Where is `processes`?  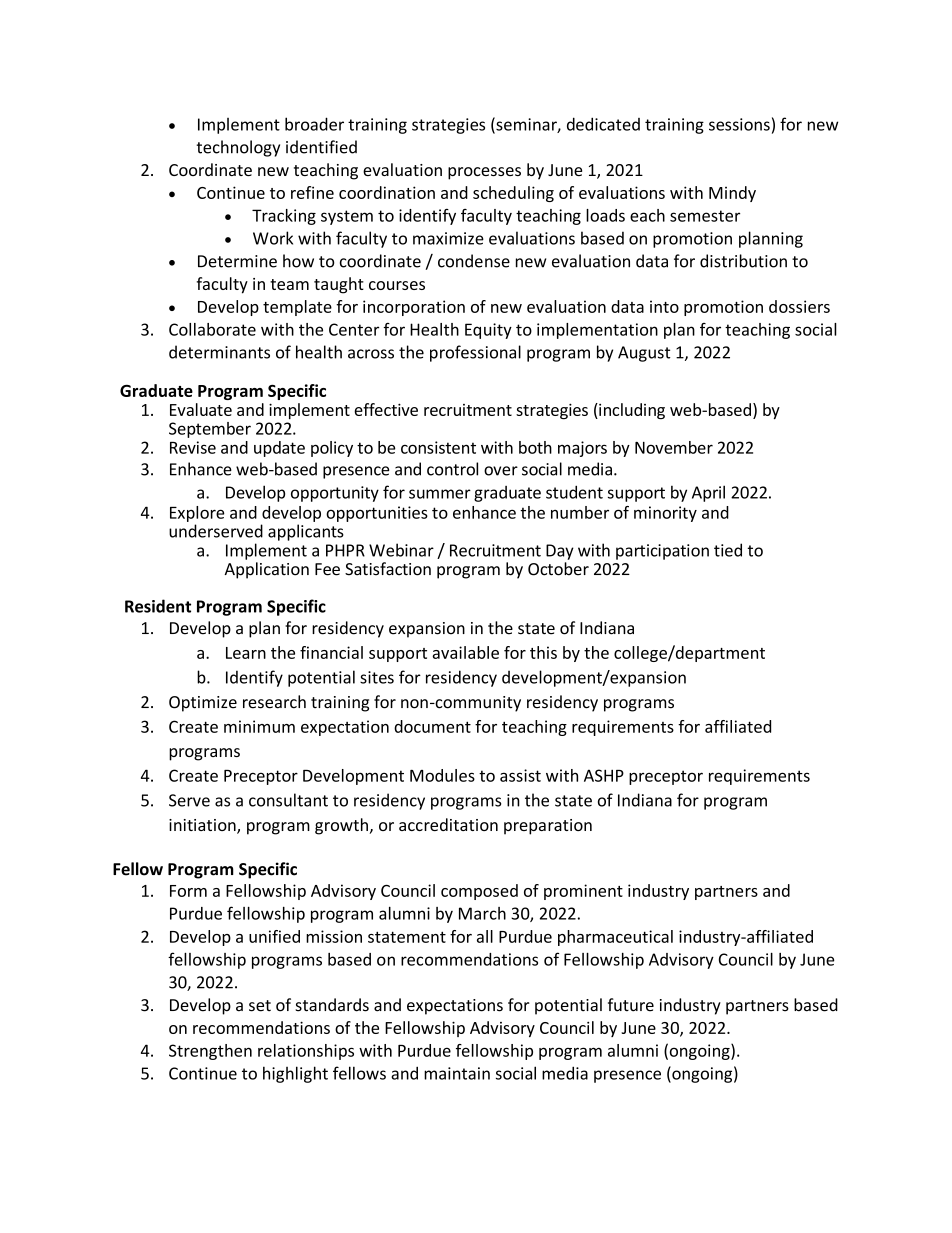
processes is located at coordinates (484, 173).
